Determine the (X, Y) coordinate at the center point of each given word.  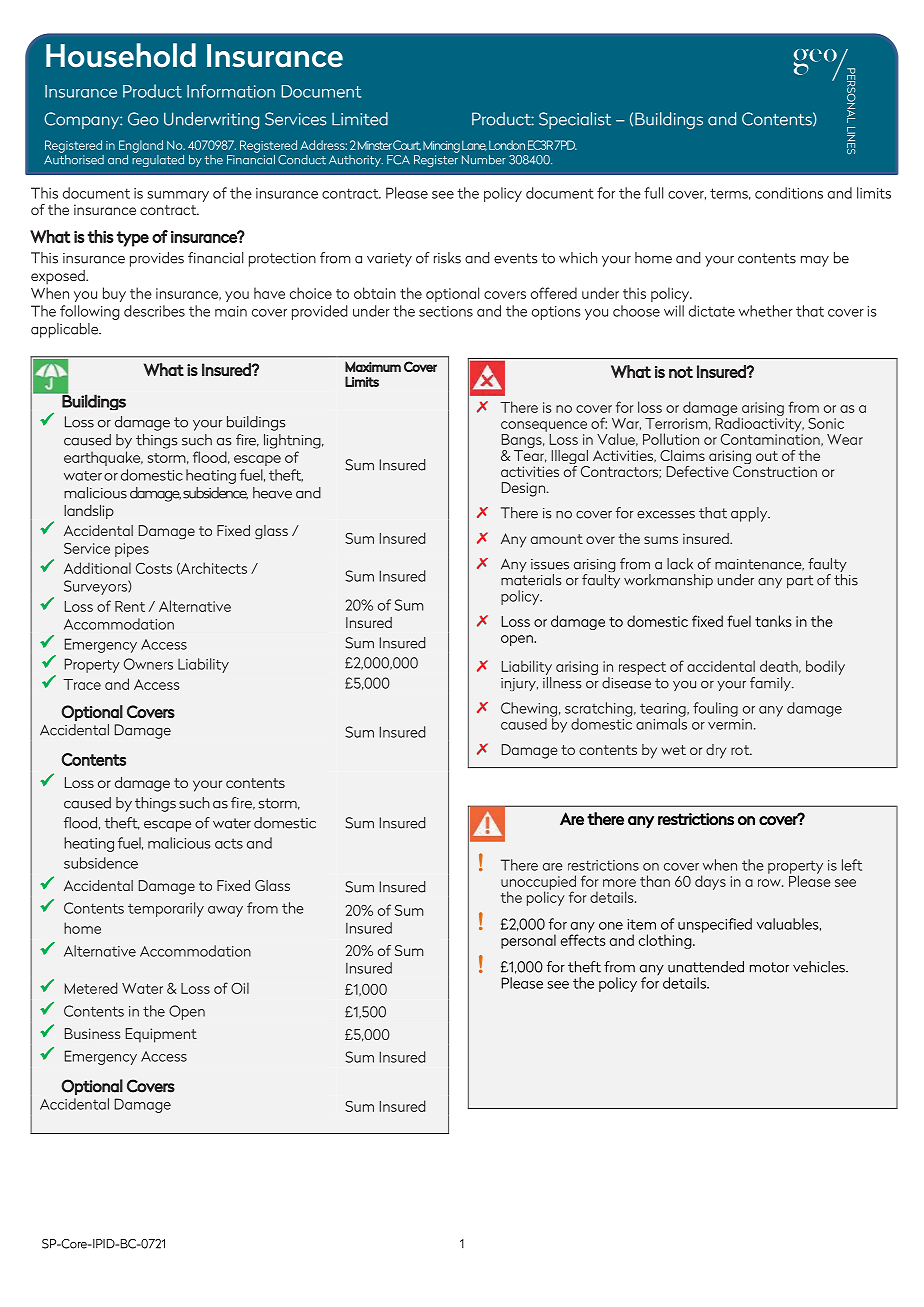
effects (583, 939)
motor (769, 967)
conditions (789, 193)
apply (750, 514)
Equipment (161, 1035)
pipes (132, 550)
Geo (143, 119)
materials (531, 580)
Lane (474, 145)
